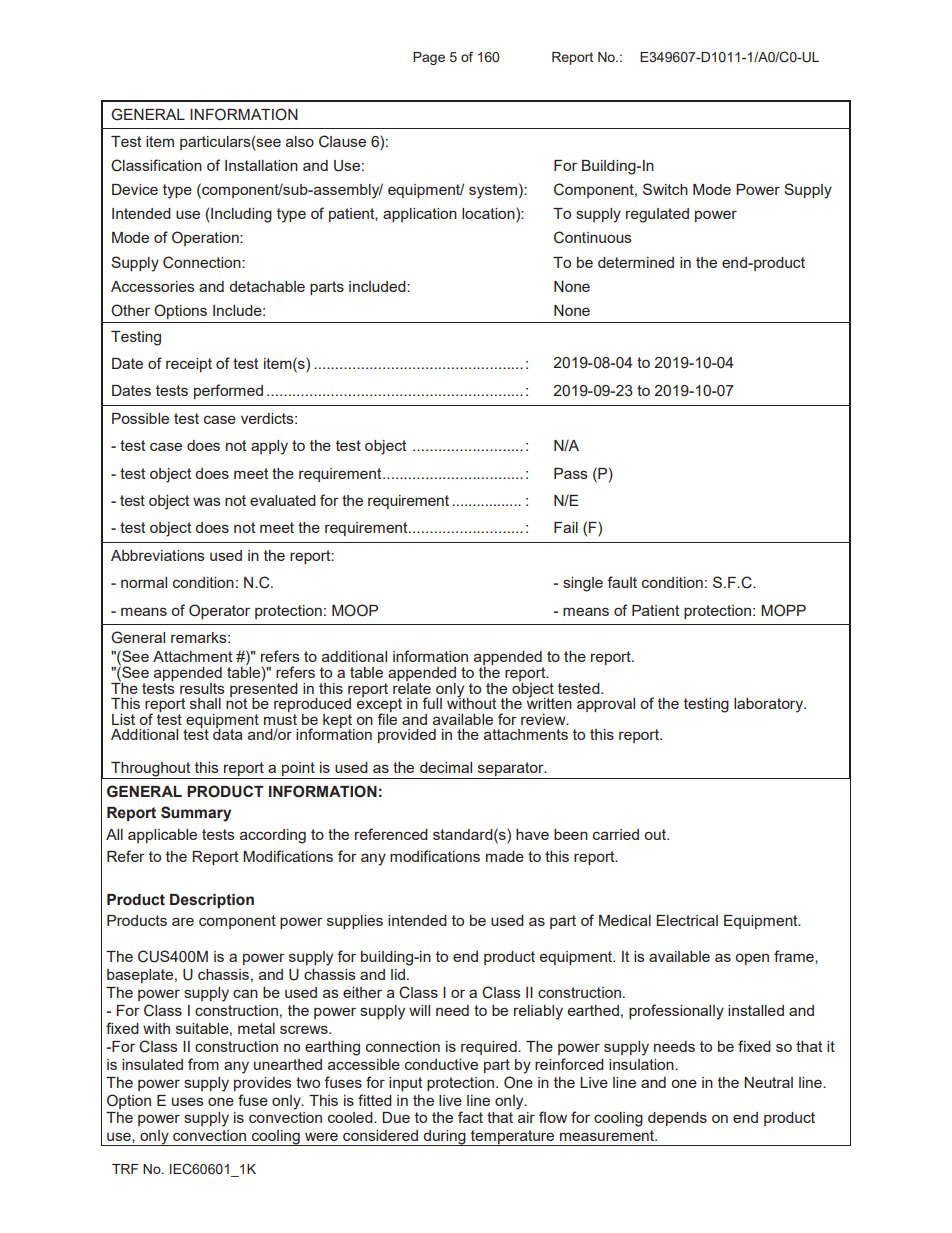 Image resolution: width=952 pixels, height=1233 pixels. I want to click on provides, so click(263, 1084).
